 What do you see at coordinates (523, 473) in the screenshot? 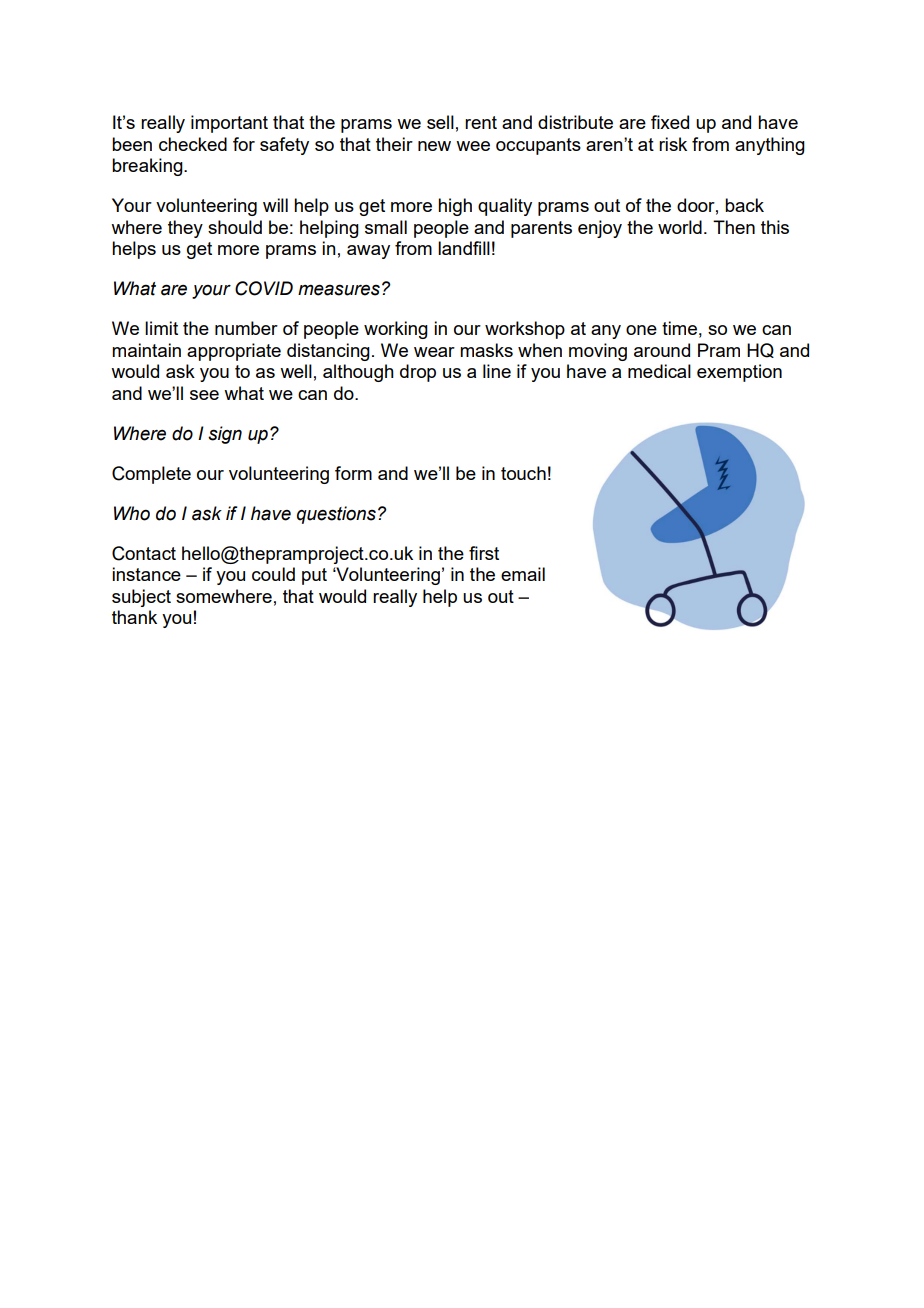
I see `touch` at bounding box center [523, 473].
